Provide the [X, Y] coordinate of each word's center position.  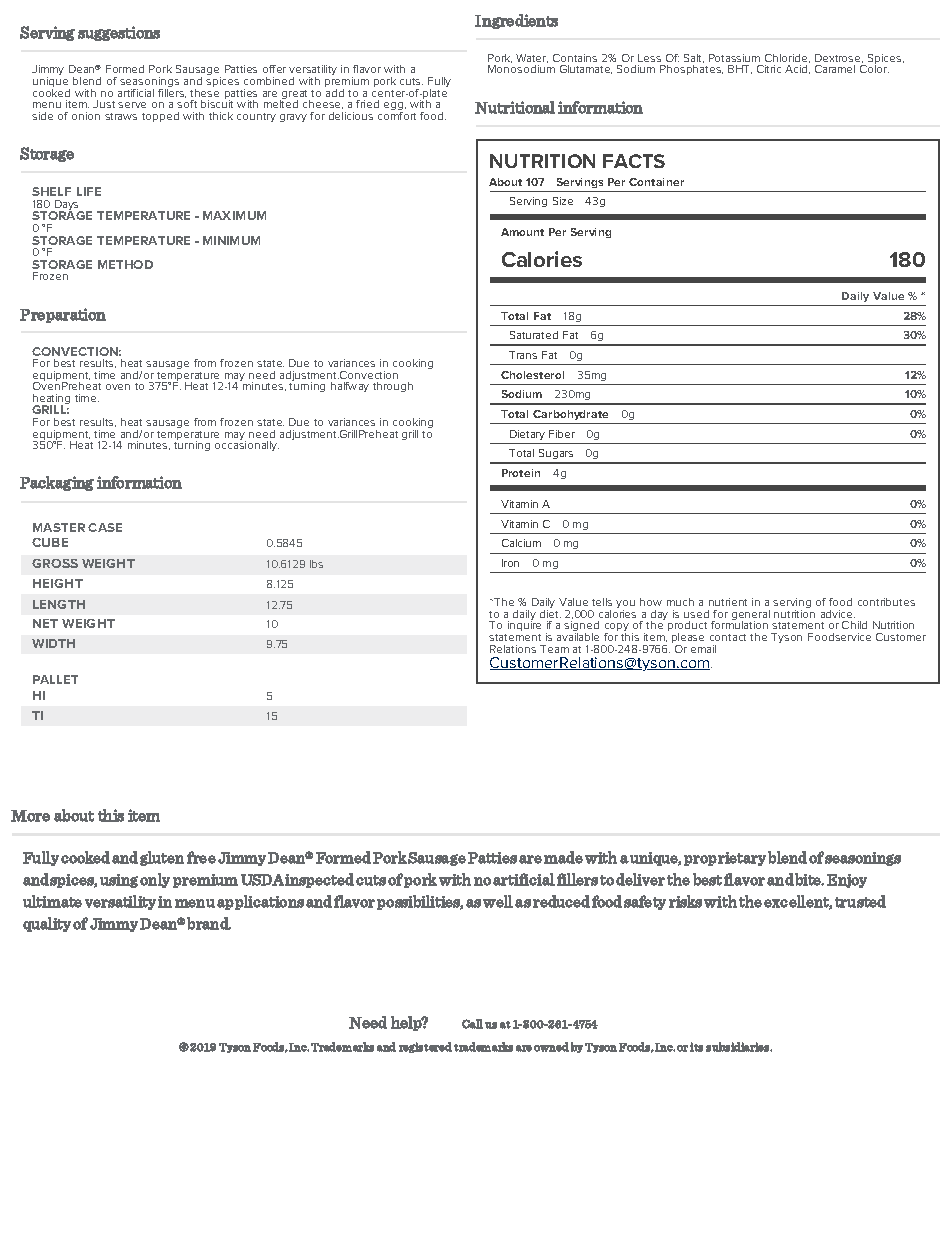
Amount [522, 232]
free [201, 857]
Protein [521, 473]
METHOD [125, 264]
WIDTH [53, 643]
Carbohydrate [570, 415]
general [751, 616]
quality [47, 924]
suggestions [119, 33]
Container [656, 182]
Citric [769, 69]
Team [554, 649]
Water [532, 58]
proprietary [726, 858]
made [563, 857]
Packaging [57, 483]
